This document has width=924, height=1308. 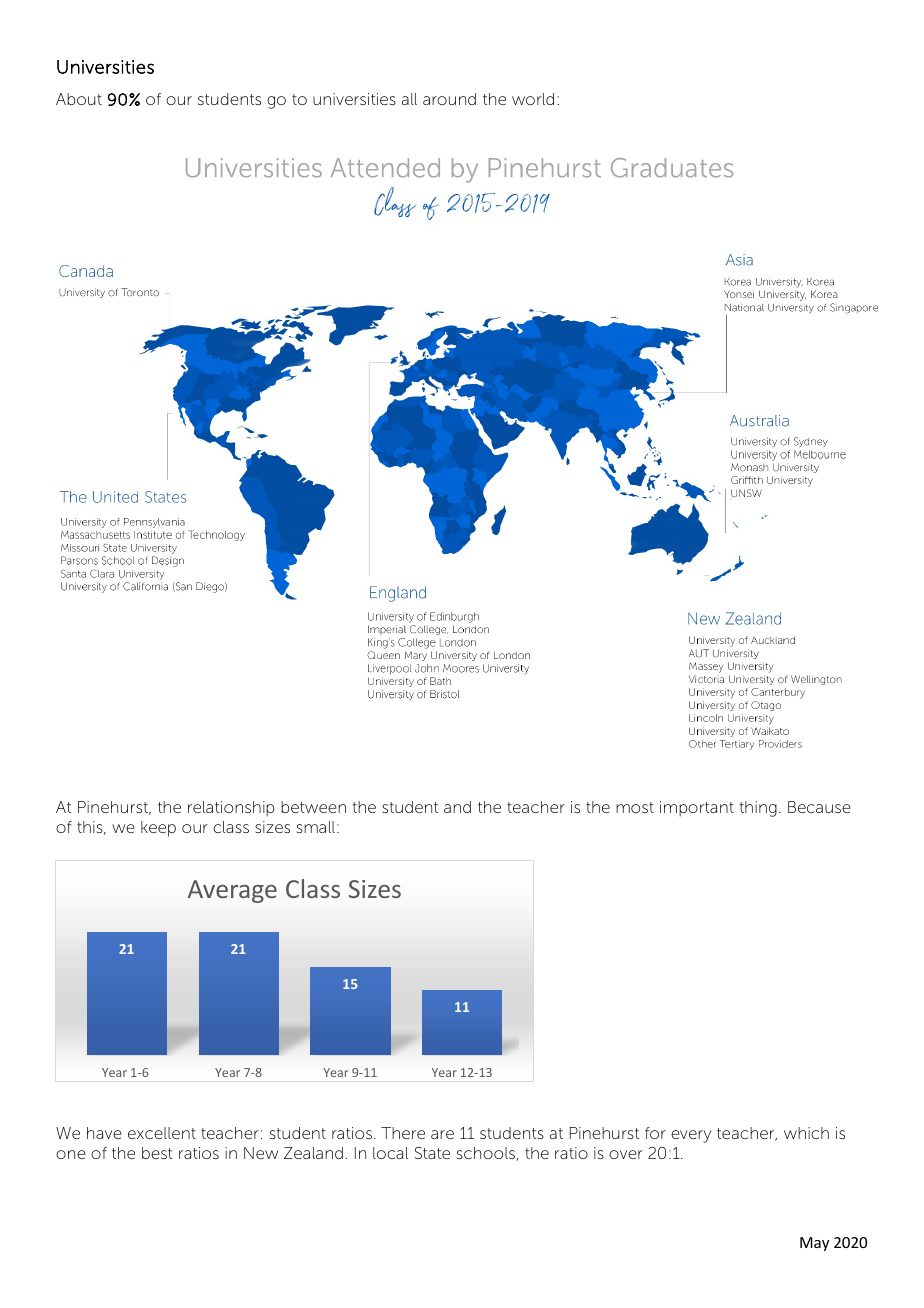 I want to click on world, so click(x=533, y=99).
